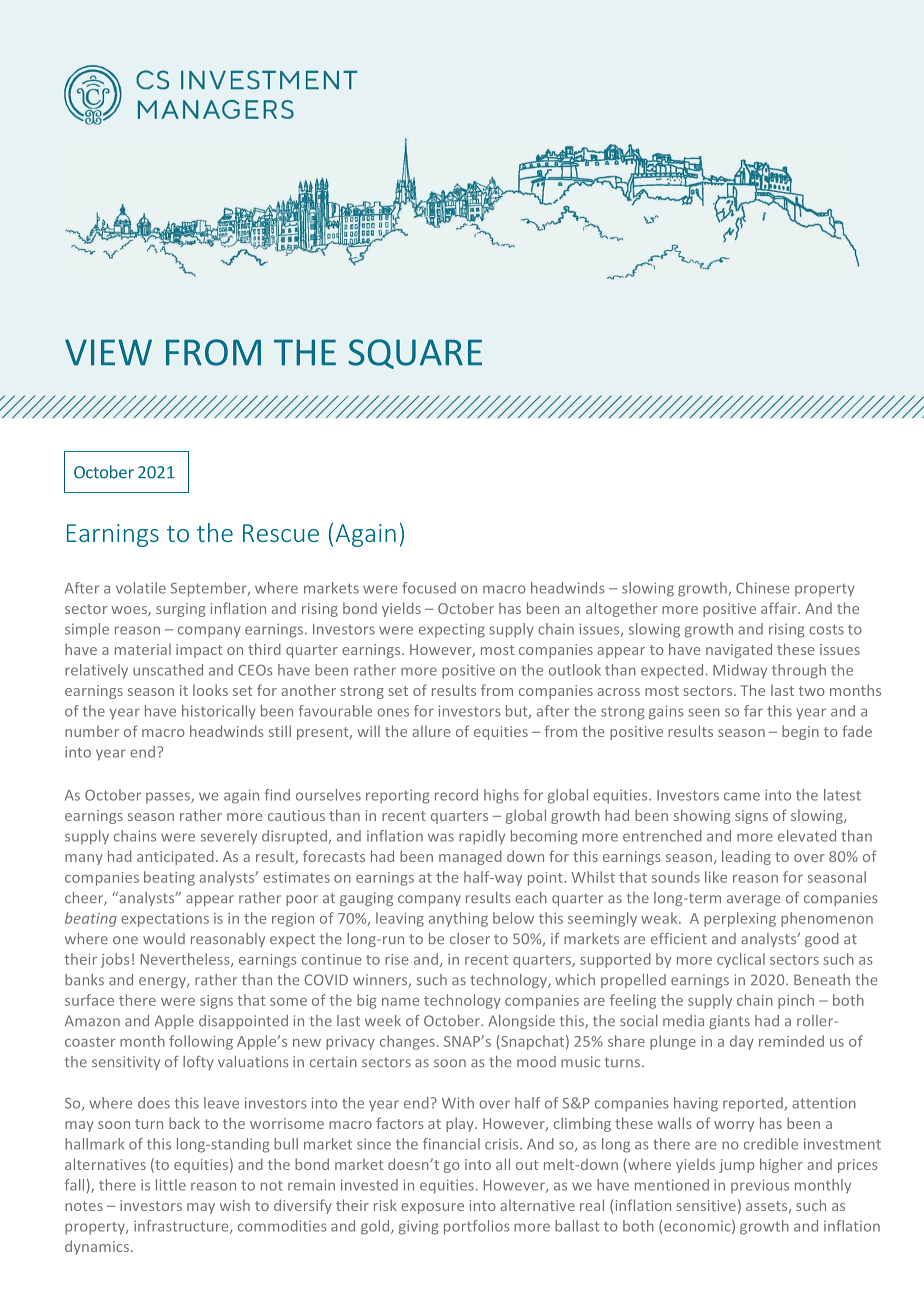  What do you see at coordinates (182, 1227) in the screenshot?
I see `infrastructure` at bounding box center [182, 1227].
